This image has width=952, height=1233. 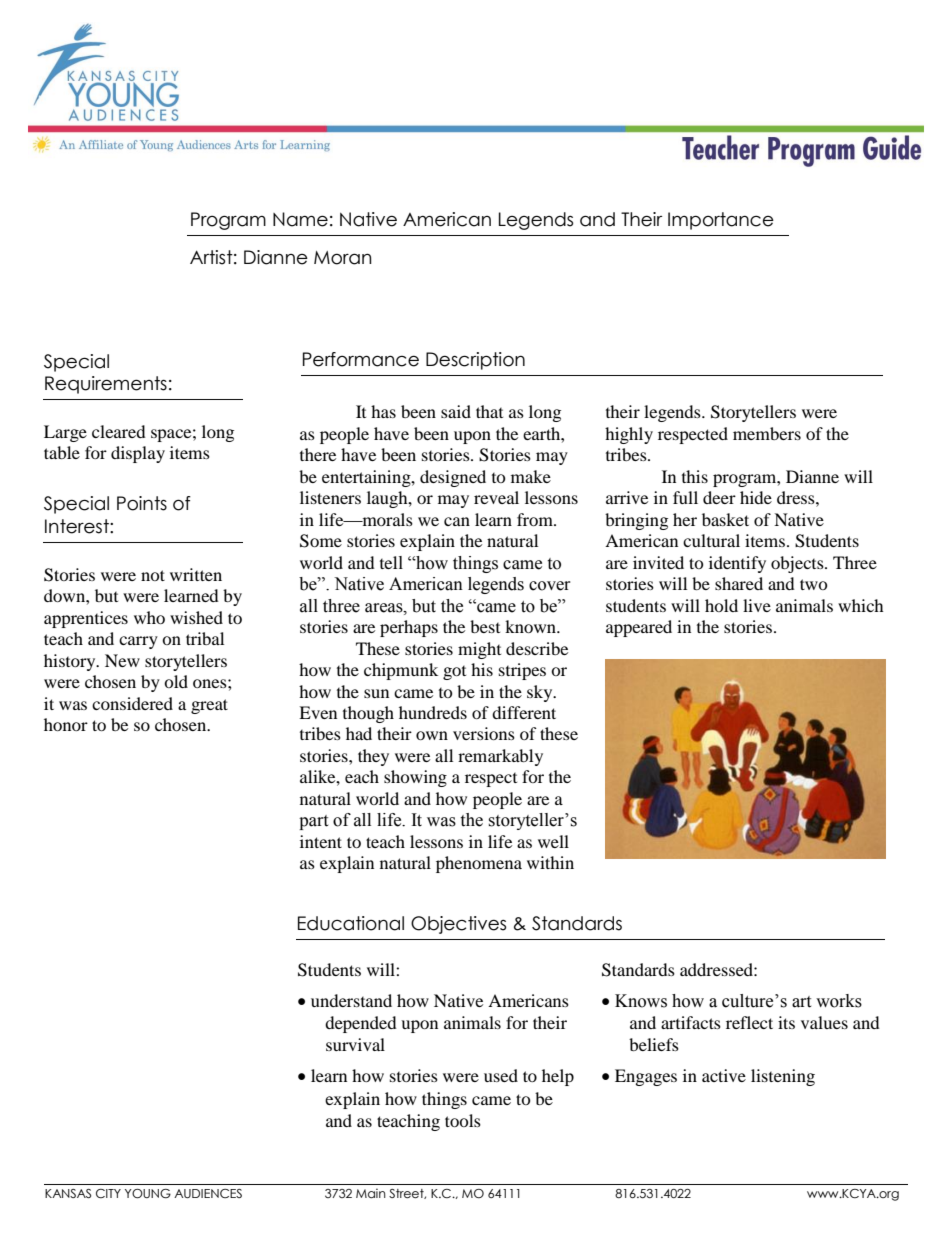 What do you see at coordinates (300, 219) in the image?
I see `Name` at bounding box center [300, 219].
